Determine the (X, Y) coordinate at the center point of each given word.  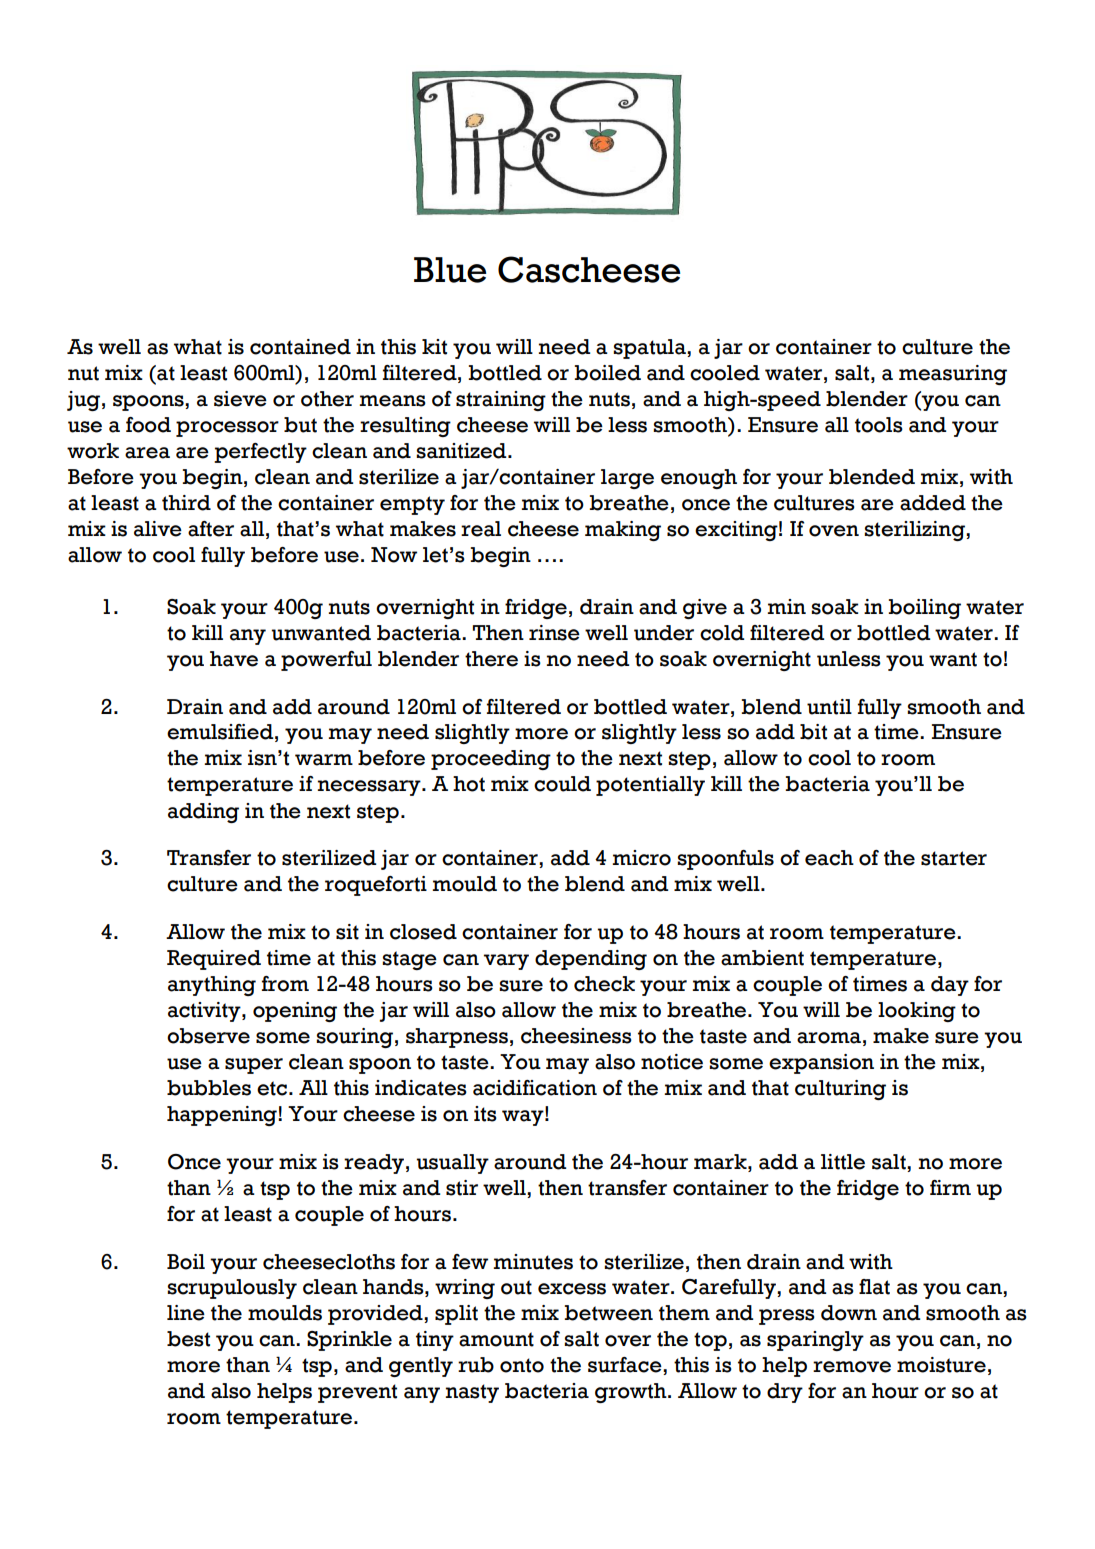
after (211, 529)
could (562, 784)
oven (834, 531)
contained (300, 347)
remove (852, 1367)
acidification (535, 1088)
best (188, 1339)
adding (203, 813)
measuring (953, 375)
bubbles (209, 1088)
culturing (840, 1090)
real (481, 529)
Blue (450, 270)
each (829, 858)
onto (522, 1365)
